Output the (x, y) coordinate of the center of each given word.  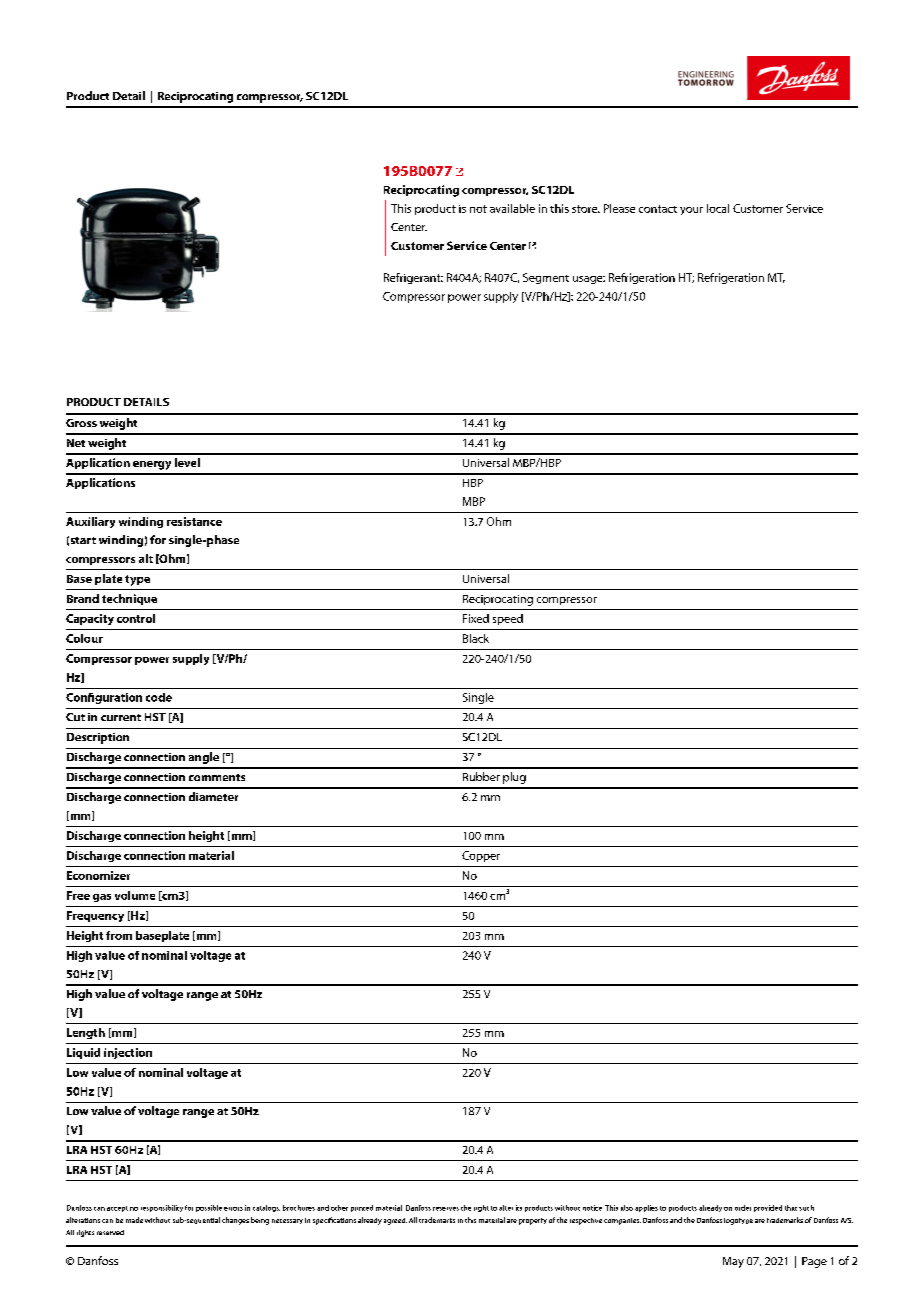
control (136, 618)
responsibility (162, 1208)
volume (135, 895)
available (512, 208)
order (743, 1208)
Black (476, 638)
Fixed (476, 618)
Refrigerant (413, 278)
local (718, 208)
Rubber (481, 776)
